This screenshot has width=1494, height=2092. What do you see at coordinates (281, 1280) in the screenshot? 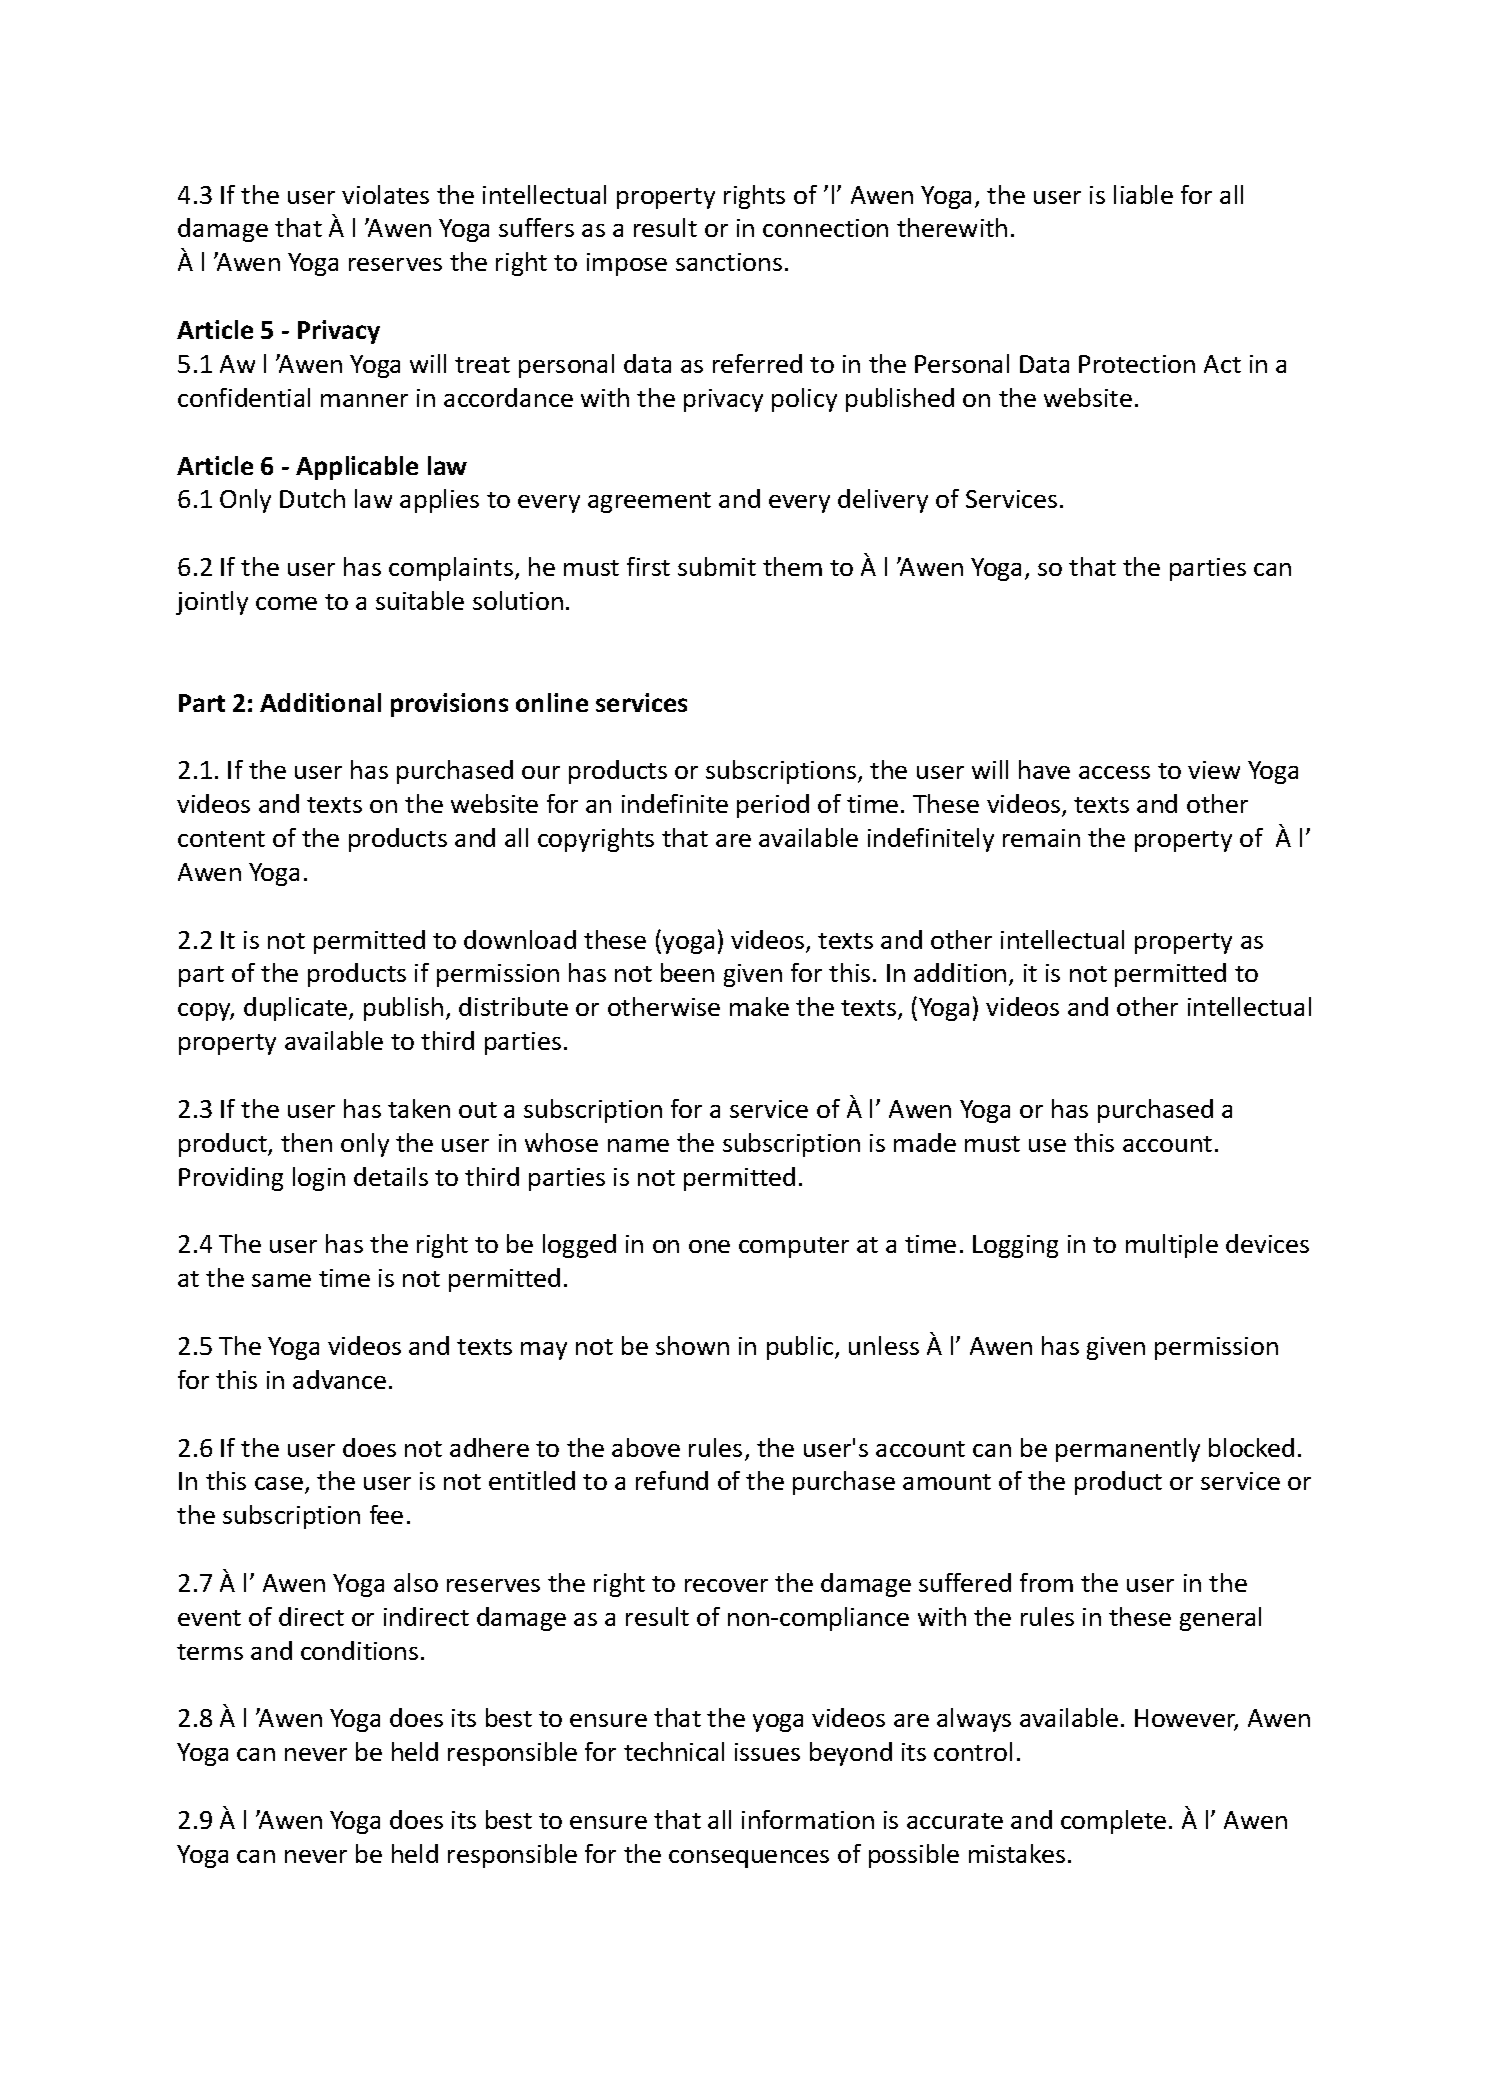
I see `same` at bounding box center [281, 1280].
